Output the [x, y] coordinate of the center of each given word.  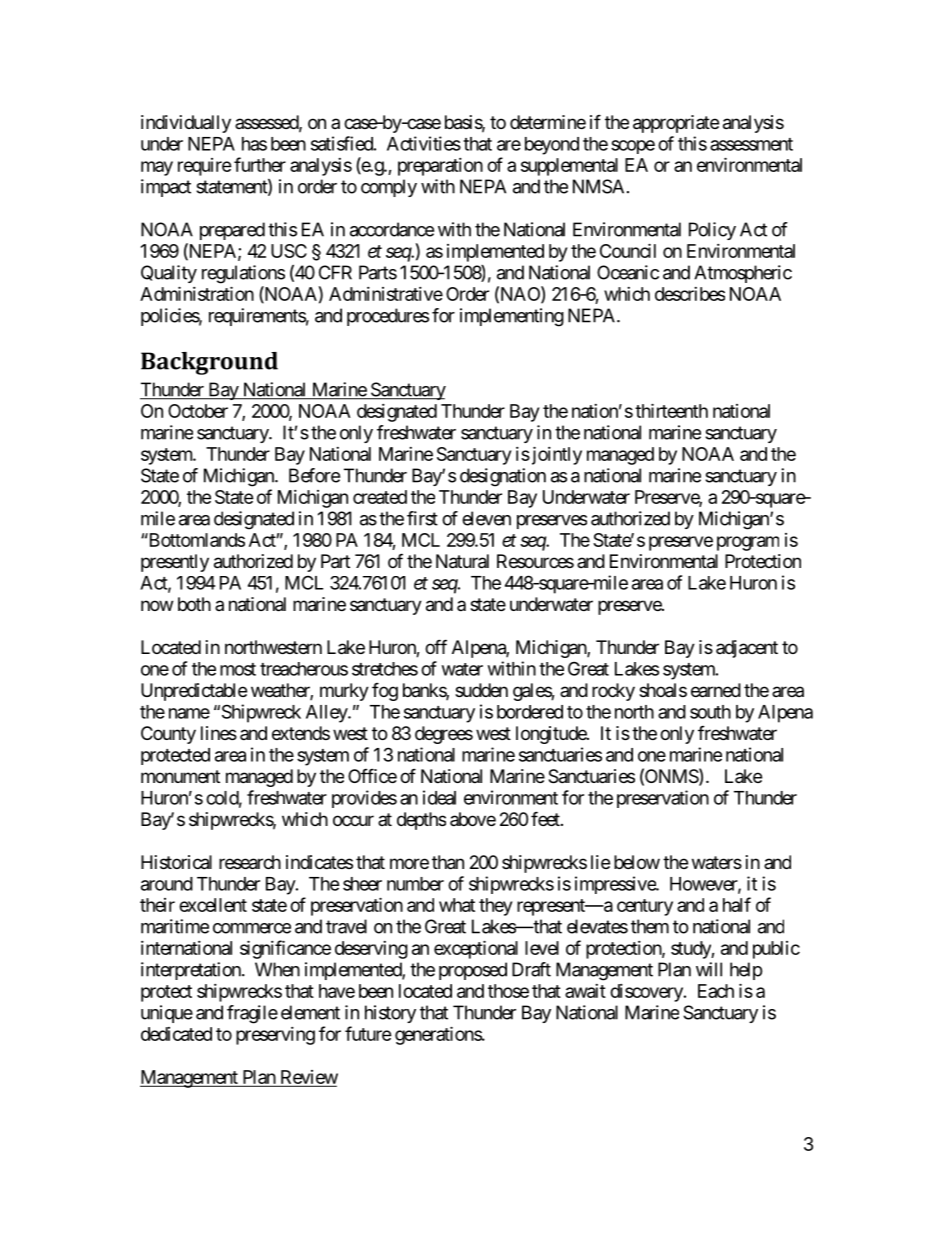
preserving [275, 1036]
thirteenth [671, 410]
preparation [440, 167]
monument [180, 776]
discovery [647, 993]
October [198, 411]
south [710, 712]
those [508, 991]
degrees [444, 735]
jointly [555, 455]
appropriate [676, 124]
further [260, 164]
